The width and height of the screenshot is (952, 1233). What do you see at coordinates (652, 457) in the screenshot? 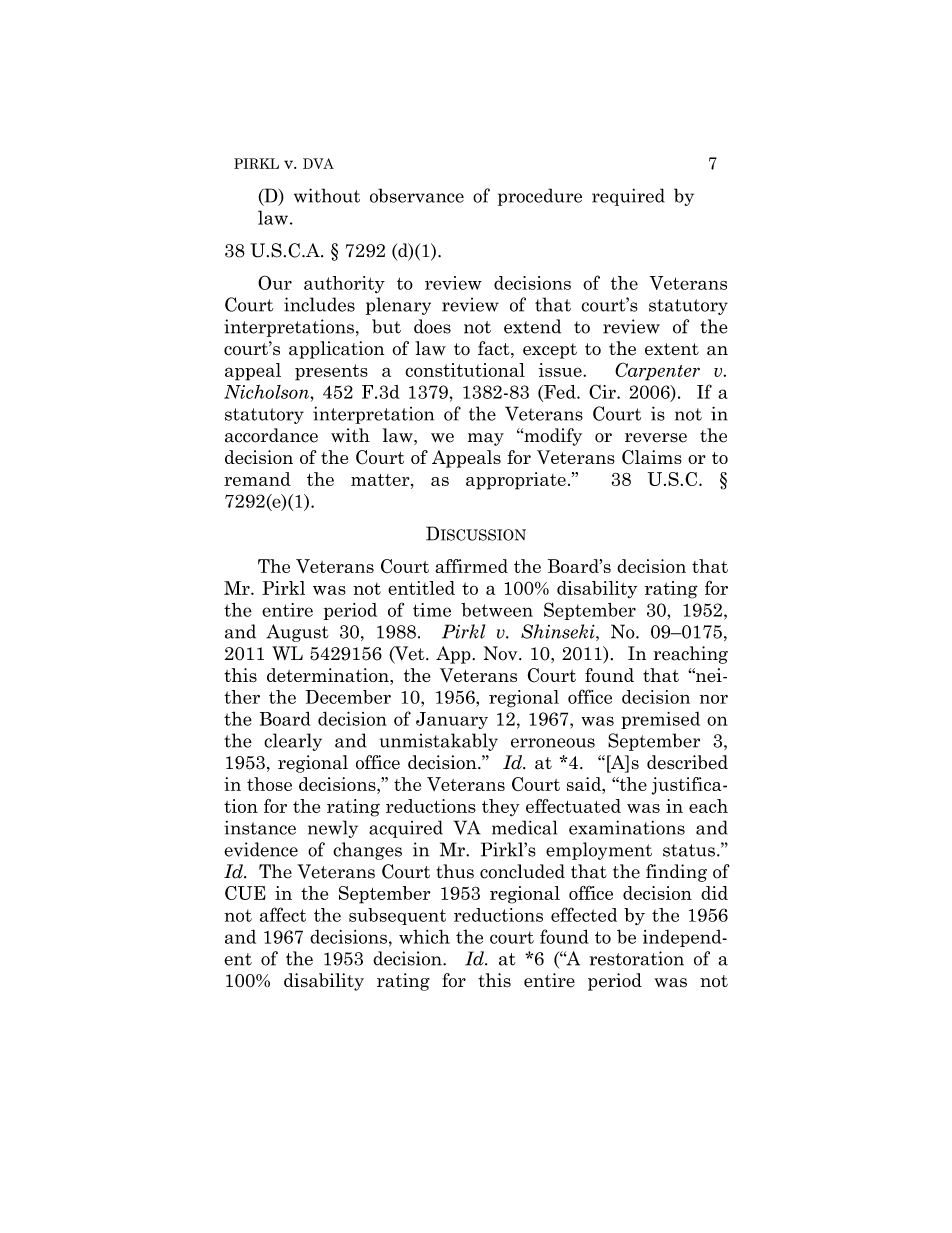
I see `Claims` at bounding box center [652, 457].
